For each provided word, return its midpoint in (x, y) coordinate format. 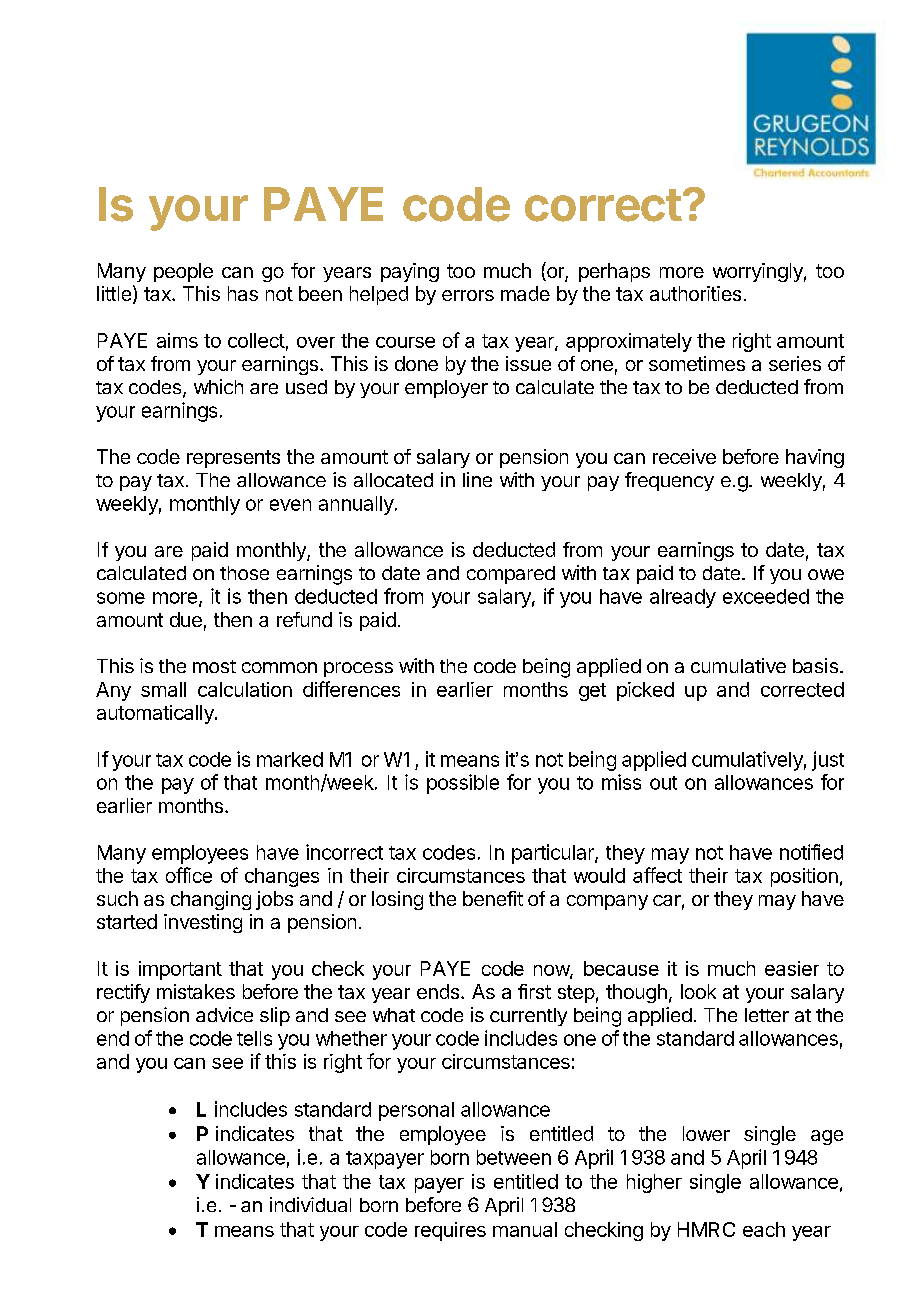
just (828, 761)
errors (468, 295)
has (243, 293)
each (764, 1229)
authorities (695, 293)
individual (310, 1204)
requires (450, 1231)
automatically (156, 714)
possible (463, 784)
